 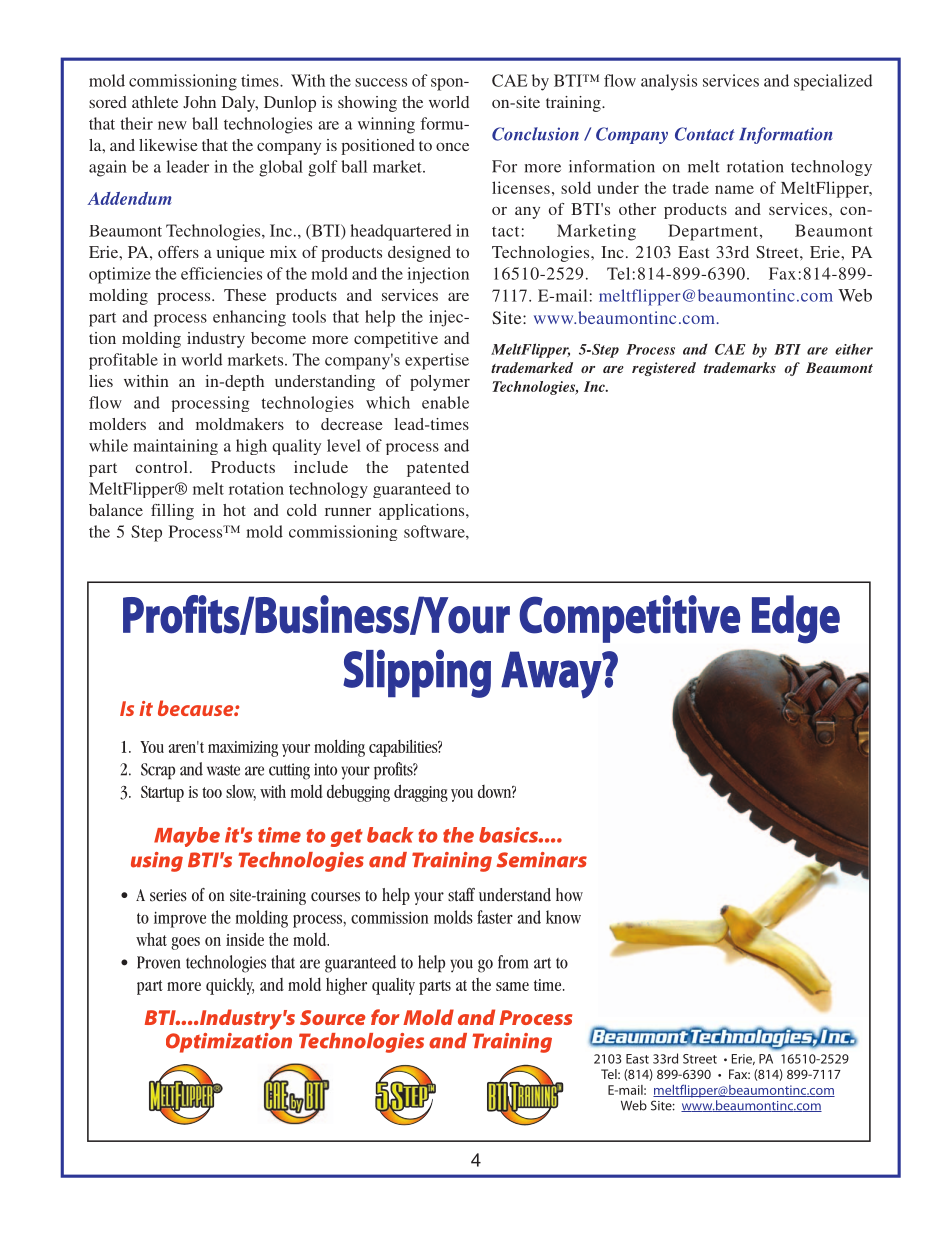 What do you see at coordinates (542, 860) in the page?
I see `Seminars` at bounding box center [542, 860].
